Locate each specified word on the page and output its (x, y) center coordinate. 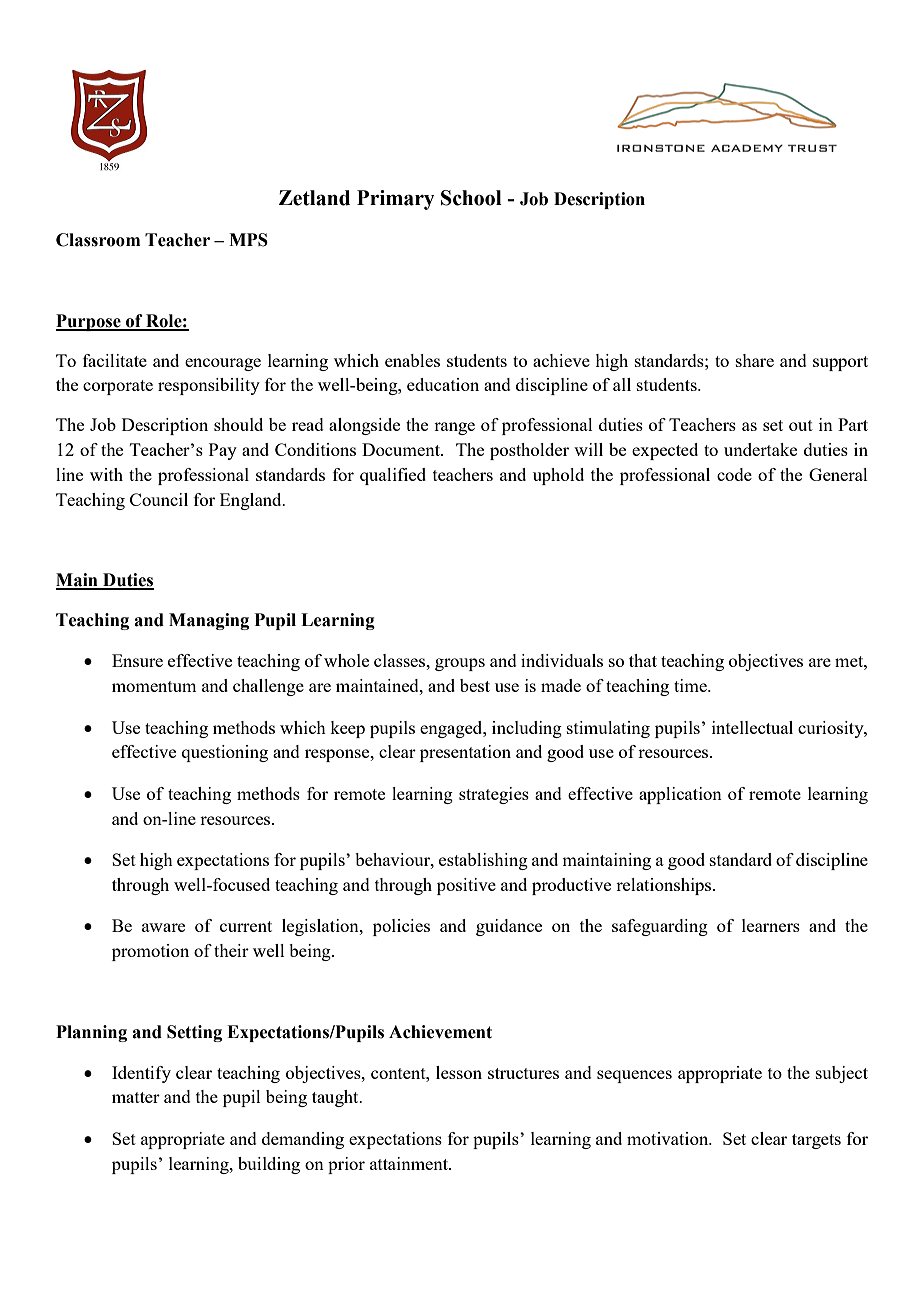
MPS (248, 240)
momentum (154, 686)
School (471, 198)
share (755, 360)
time (691, 685)
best (475, 685)
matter (136, 1097)
